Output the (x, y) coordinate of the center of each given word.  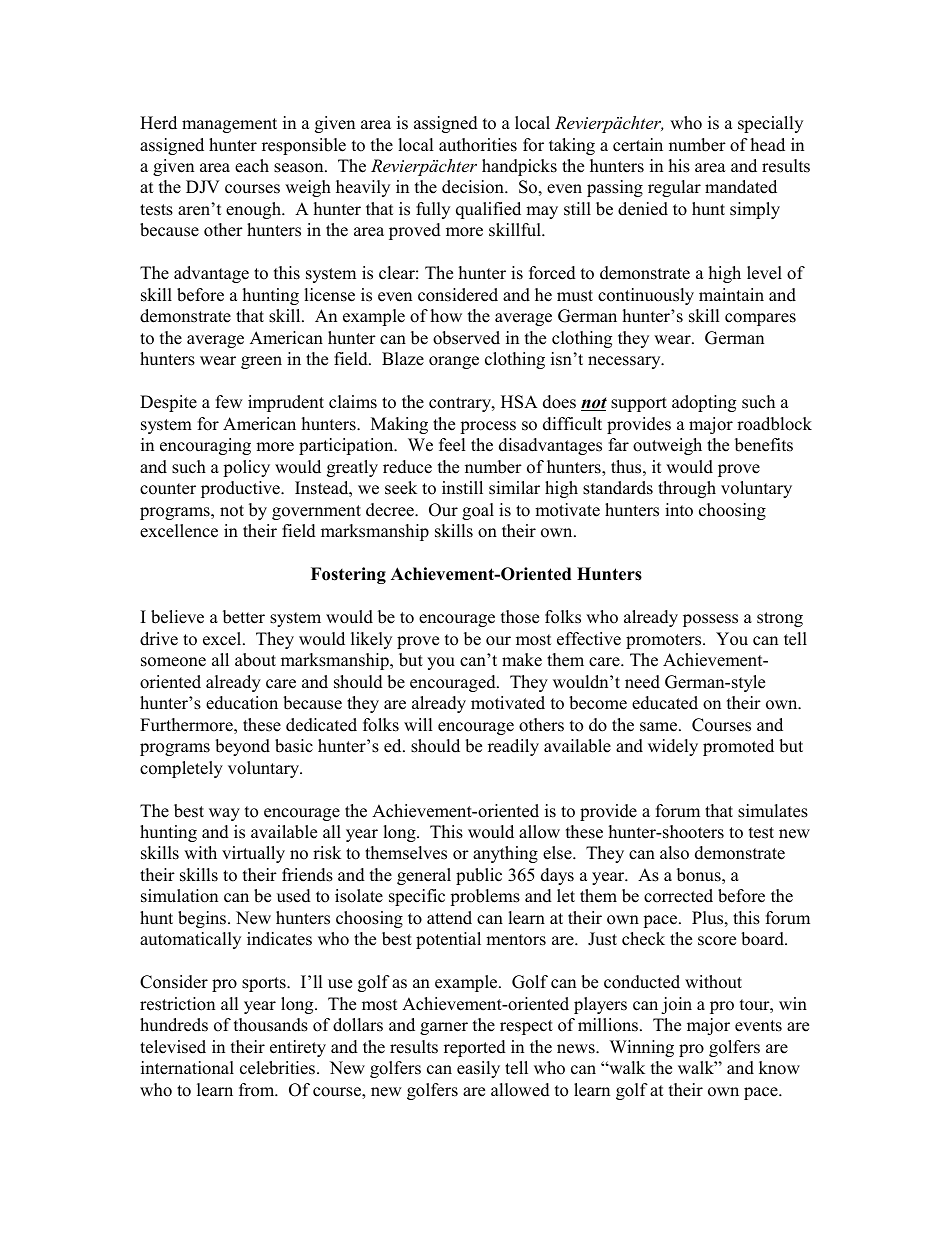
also (674, 853)
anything (505, 854)
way (224, 814)
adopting (704, 403)
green (261, 362)
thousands (271, 1025)
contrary (461, 404)
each (252, 166)
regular (674, 188)
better (244, 617)
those (520, 617)
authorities (478, 145)
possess (710, 620)
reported (475, 1048)
